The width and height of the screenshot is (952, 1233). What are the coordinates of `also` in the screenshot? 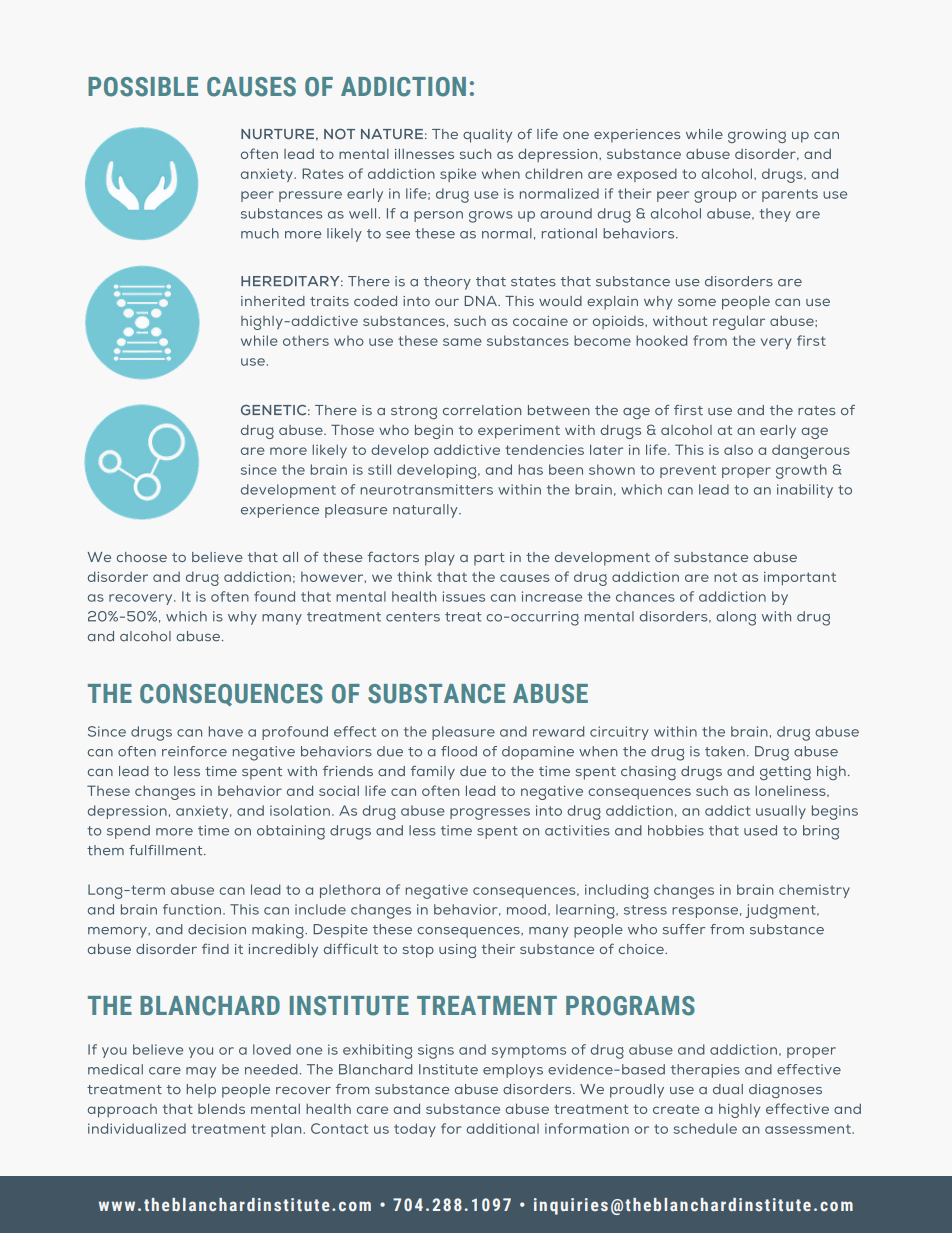 It's located at (738, 449).
